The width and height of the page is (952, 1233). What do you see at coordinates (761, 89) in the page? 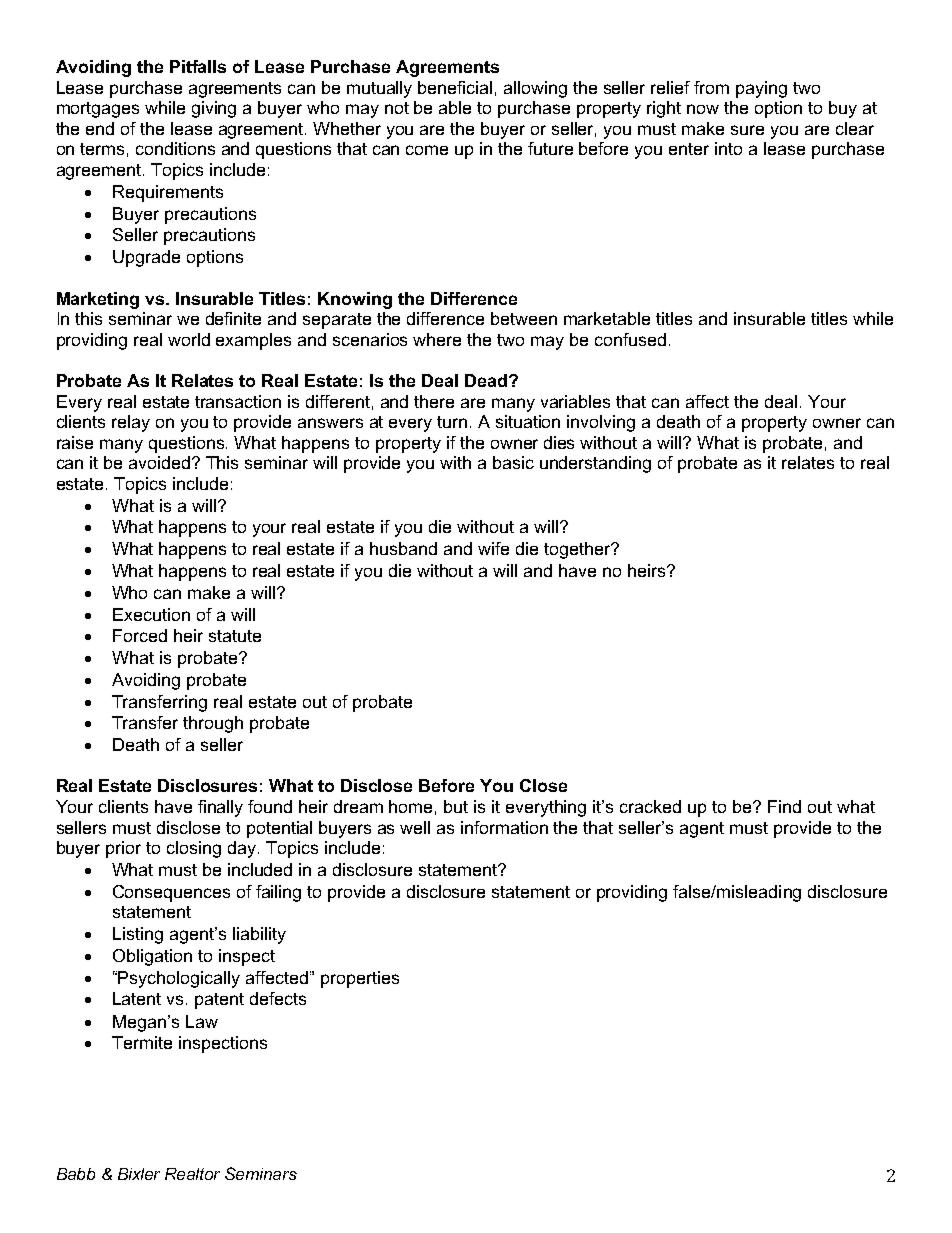
I see `paying` at bounding box center [761, 89].
